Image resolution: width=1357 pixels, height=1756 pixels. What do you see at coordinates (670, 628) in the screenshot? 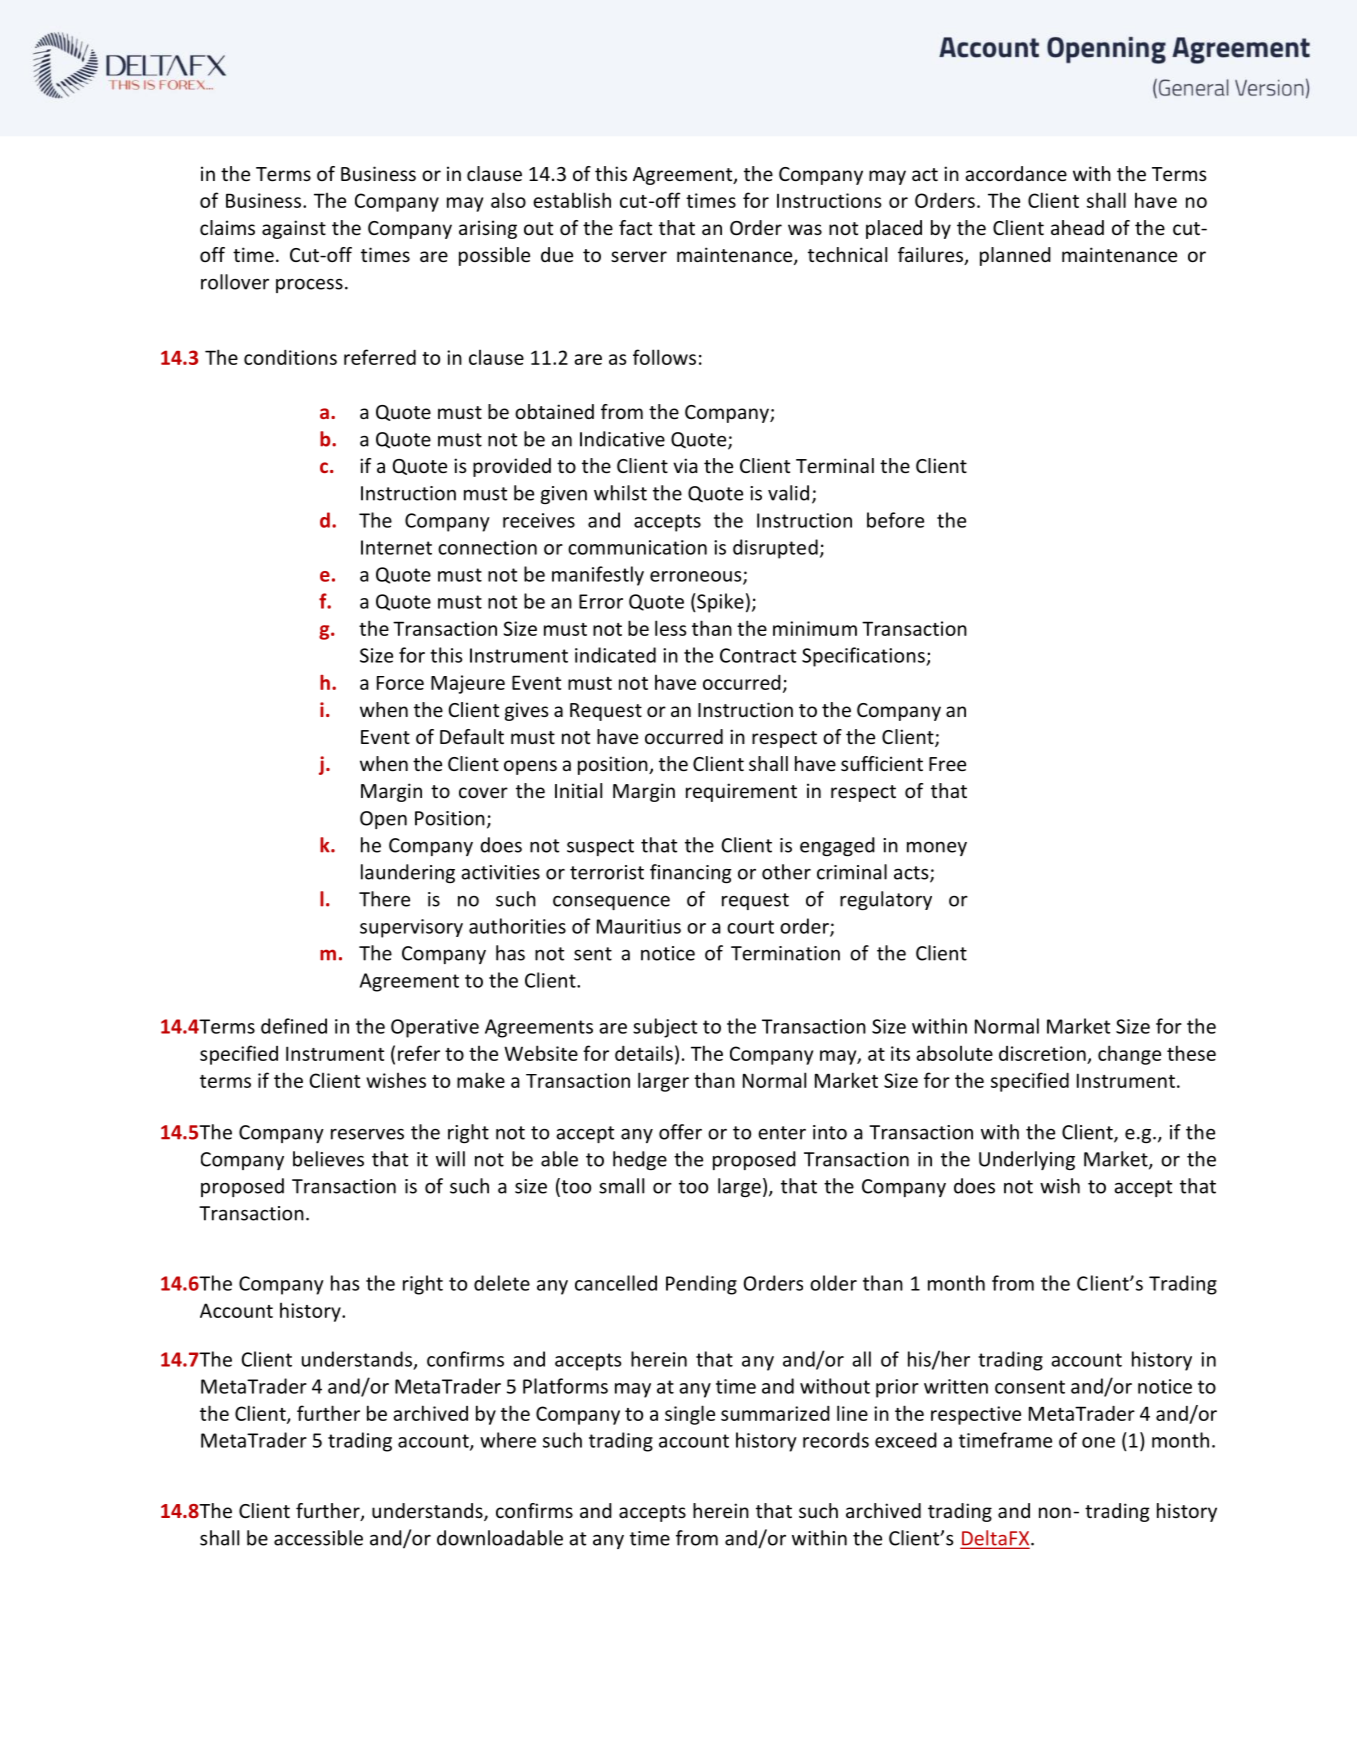
I see `less` at bounding box center [670, 628].
